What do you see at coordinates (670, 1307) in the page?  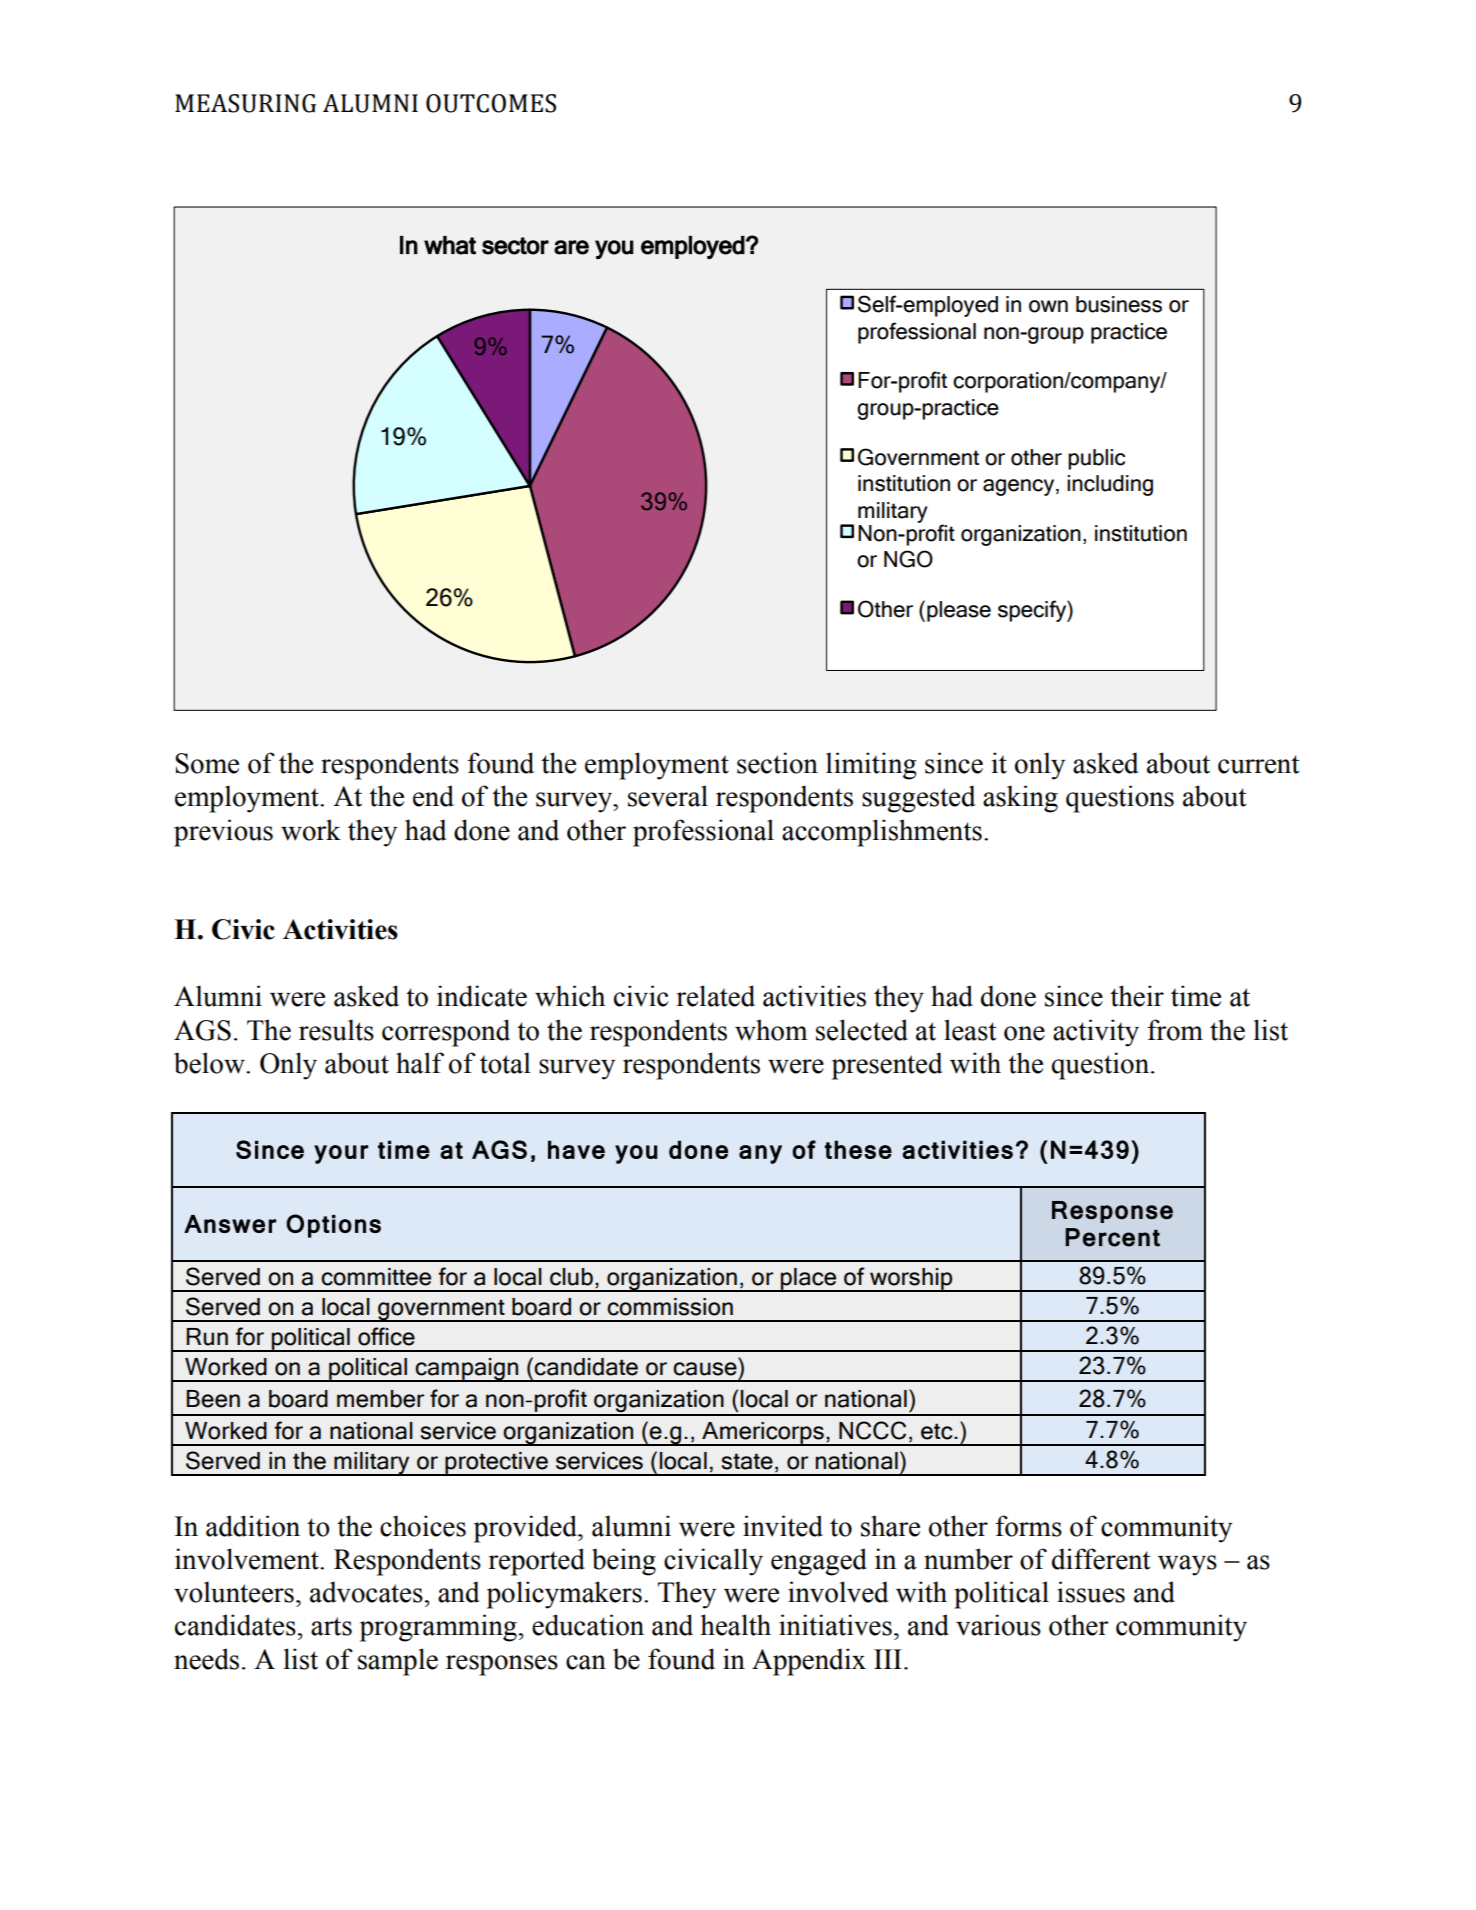 I see `commission` at bounding box center [670, 1307].
